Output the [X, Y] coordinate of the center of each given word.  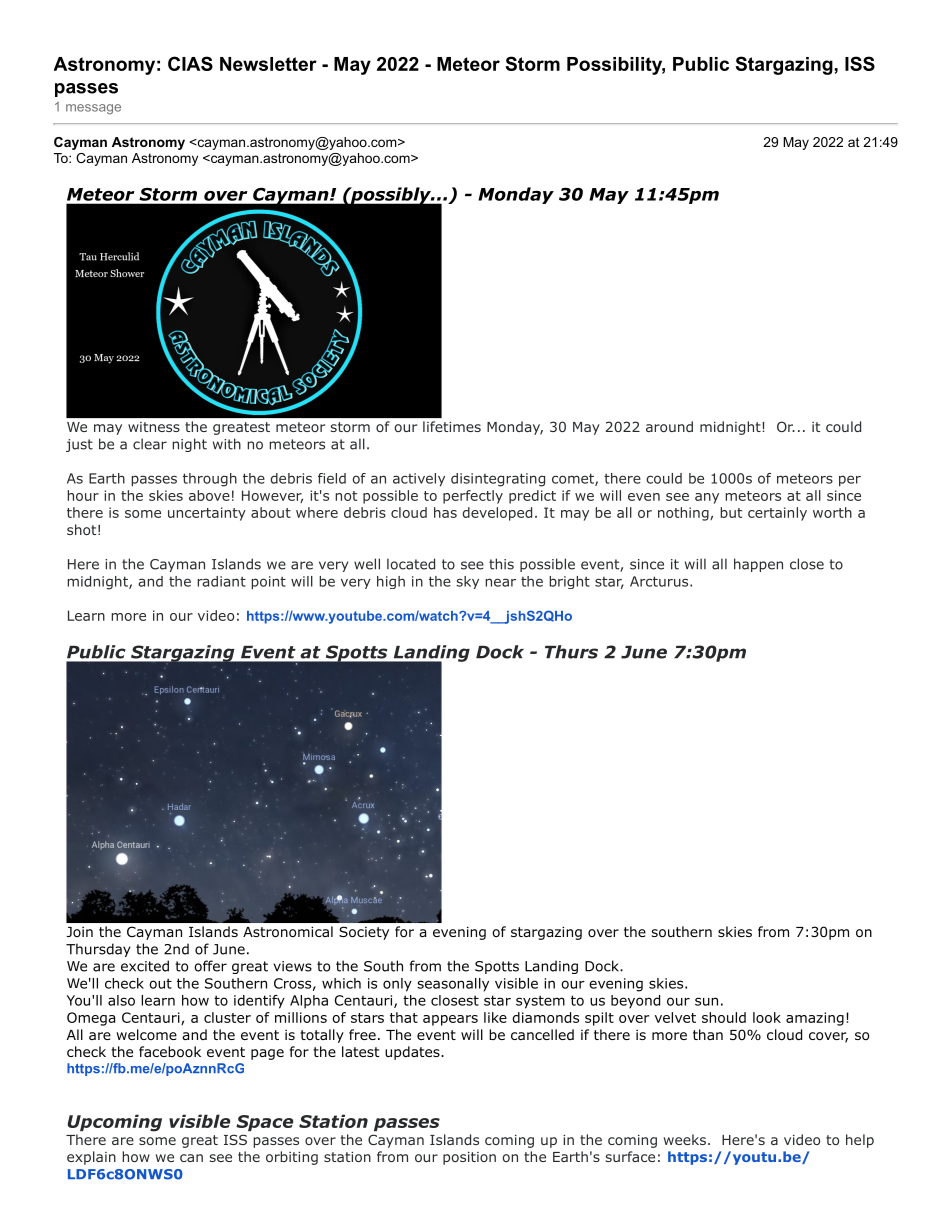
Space [264, 1123]
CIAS [190, 63]
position [469, 1158]
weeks [685, 1139]
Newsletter [268, 64]
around [669, 426]
